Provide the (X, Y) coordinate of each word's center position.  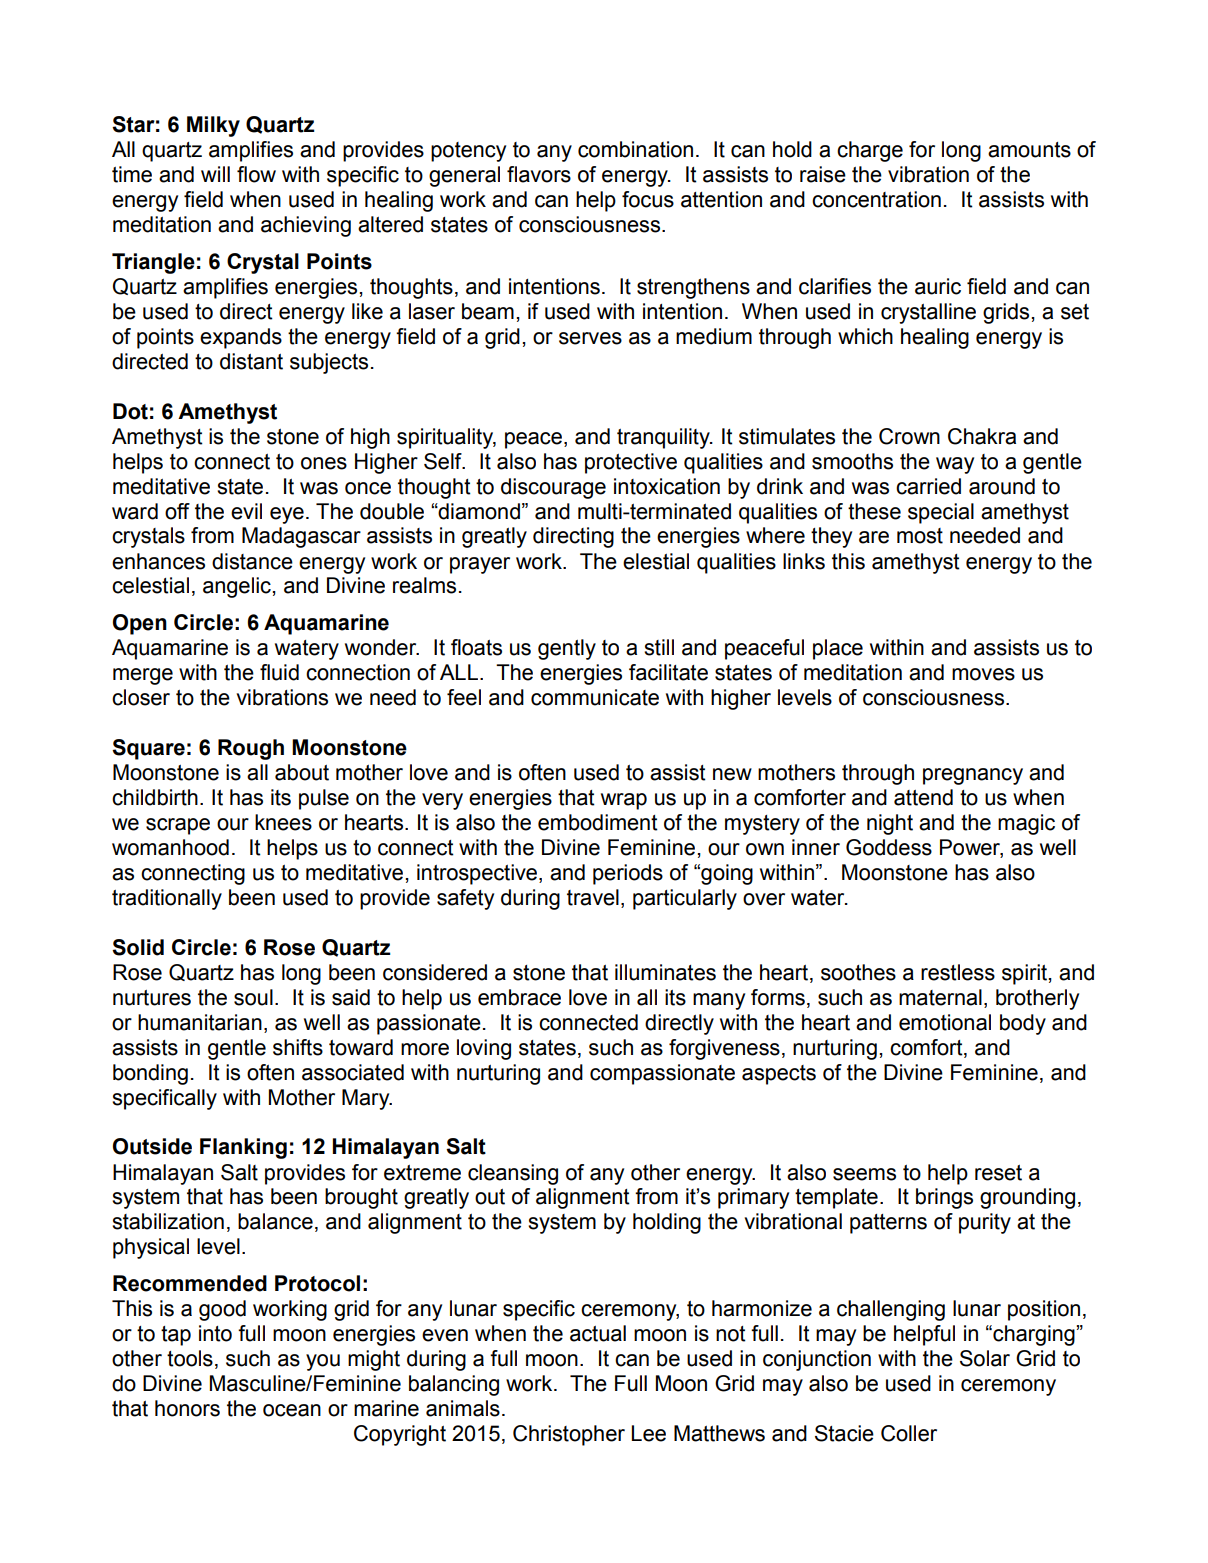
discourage (553, 488)
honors (187, 1408)
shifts (298, 1047)
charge (870, 151)
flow (256, 174)
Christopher (569, 1435)
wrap (624, 801)
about (302, 772)
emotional (945, 1022)
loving (484, 1049)
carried (928, 486)
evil (246, 511)
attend (923, 797)
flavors (539, 174)
